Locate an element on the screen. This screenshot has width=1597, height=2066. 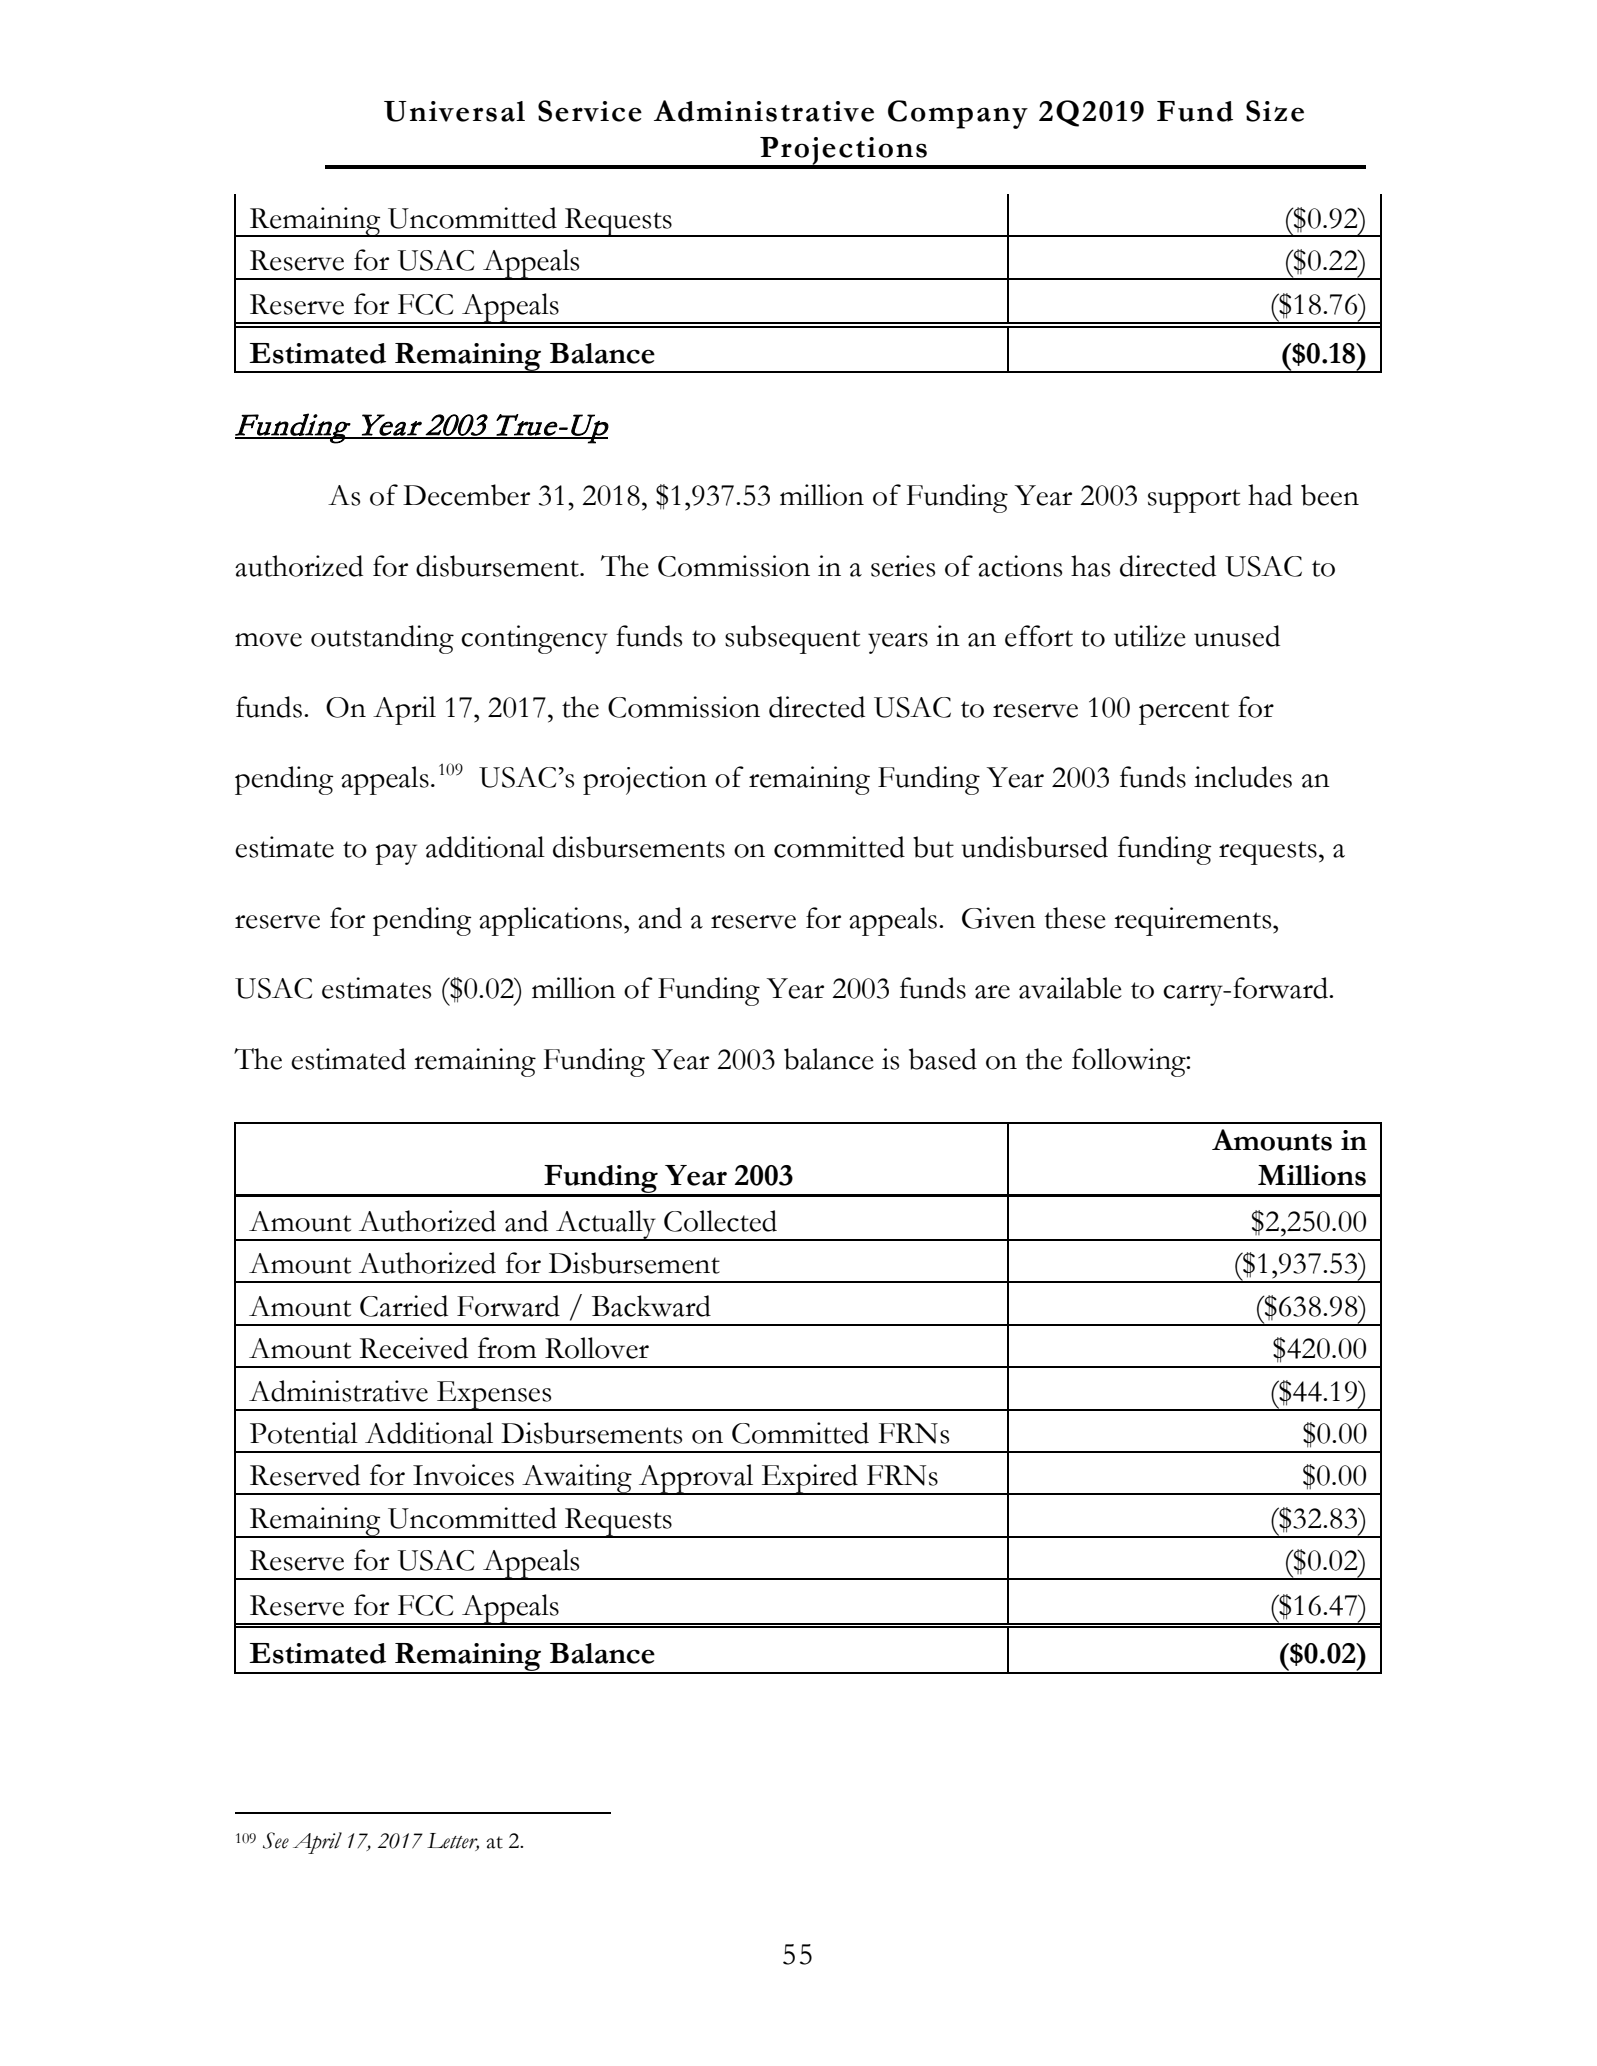
Letter is located at coordinates (453, 1842).
